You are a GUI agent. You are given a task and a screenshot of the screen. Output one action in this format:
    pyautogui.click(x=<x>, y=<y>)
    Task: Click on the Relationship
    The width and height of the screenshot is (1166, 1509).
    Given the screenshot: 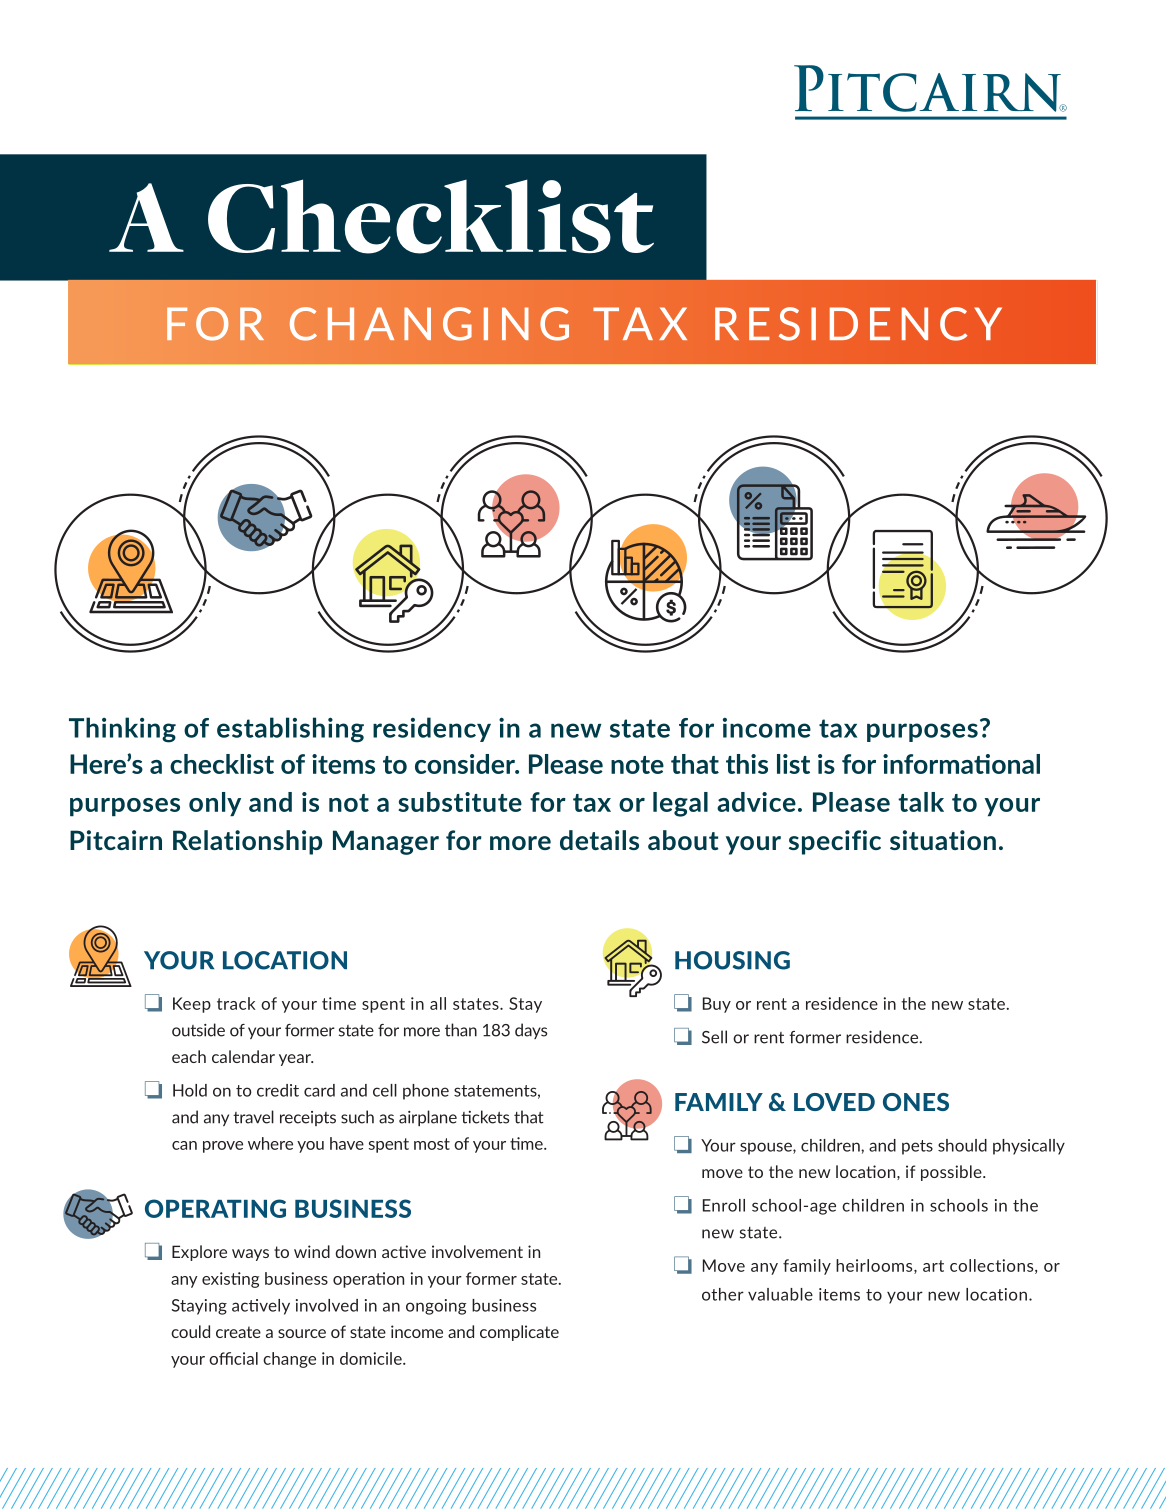 What is the action you would take?
    pyautogui.click(x=247, y=842)
